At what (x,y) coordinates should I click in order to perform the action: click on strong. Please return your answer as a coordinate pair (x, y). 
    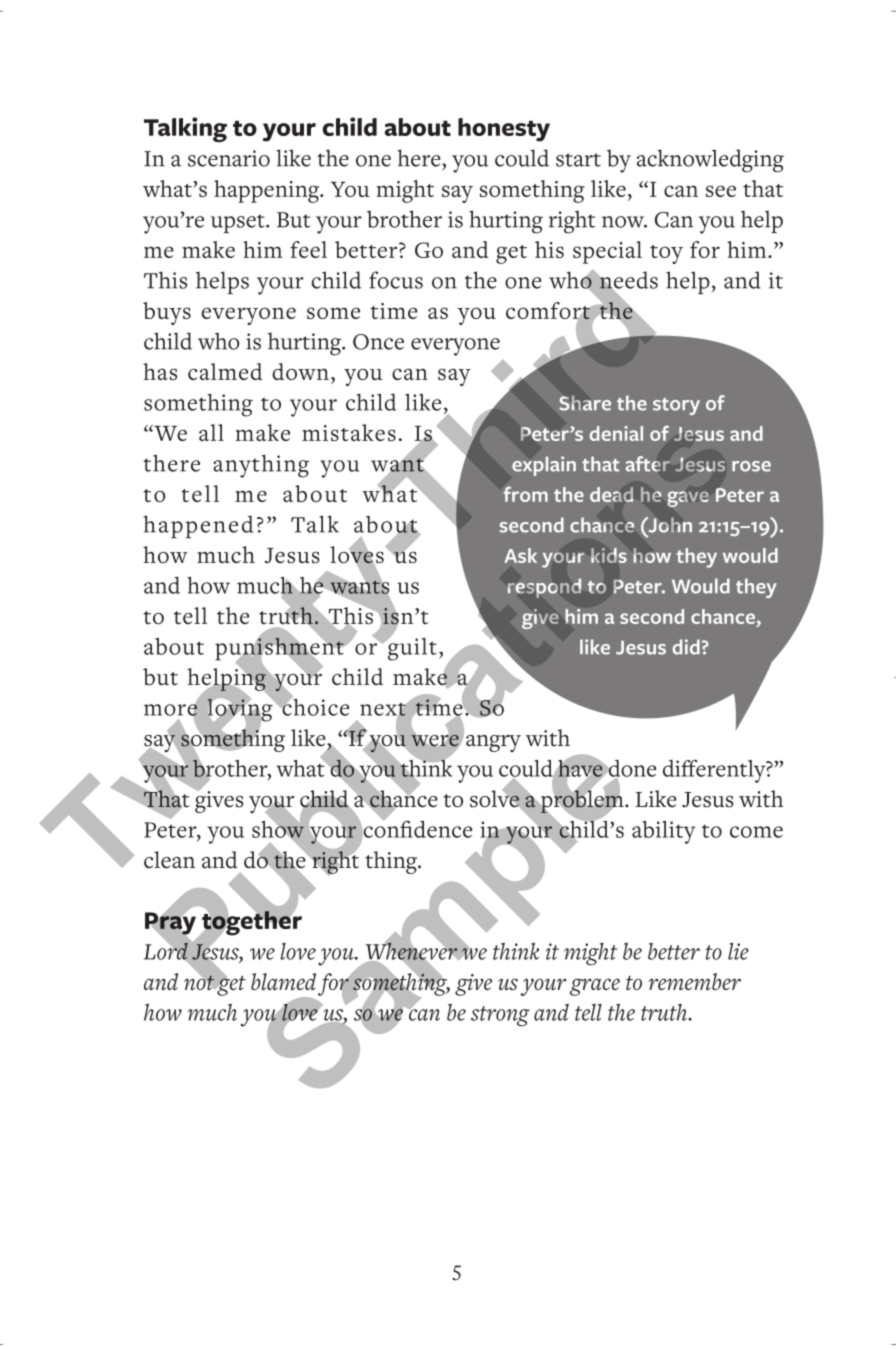
    Looking at the image, I should click on (500, 1016).
